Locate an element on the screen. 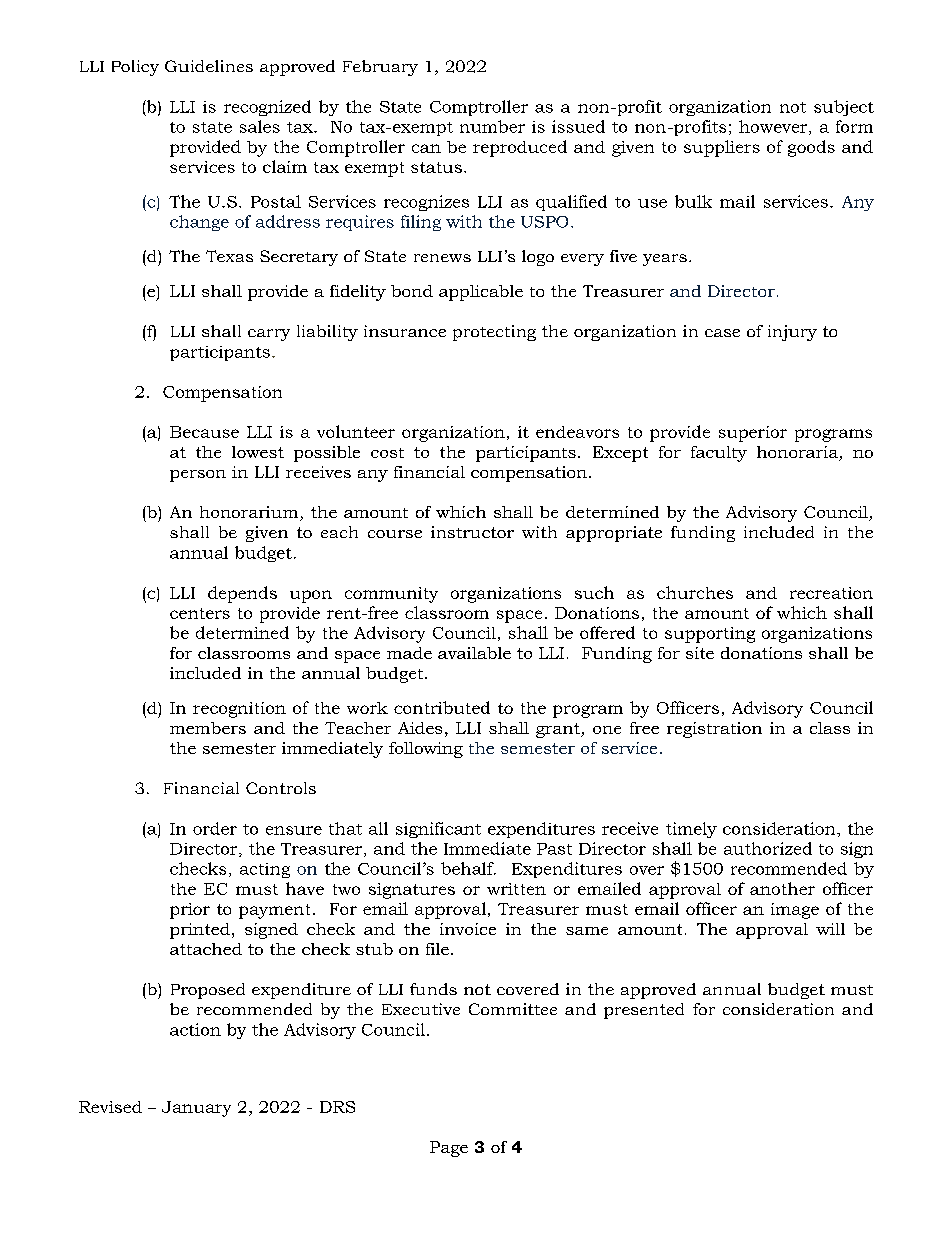  however is located at coordinates (774, 127).
